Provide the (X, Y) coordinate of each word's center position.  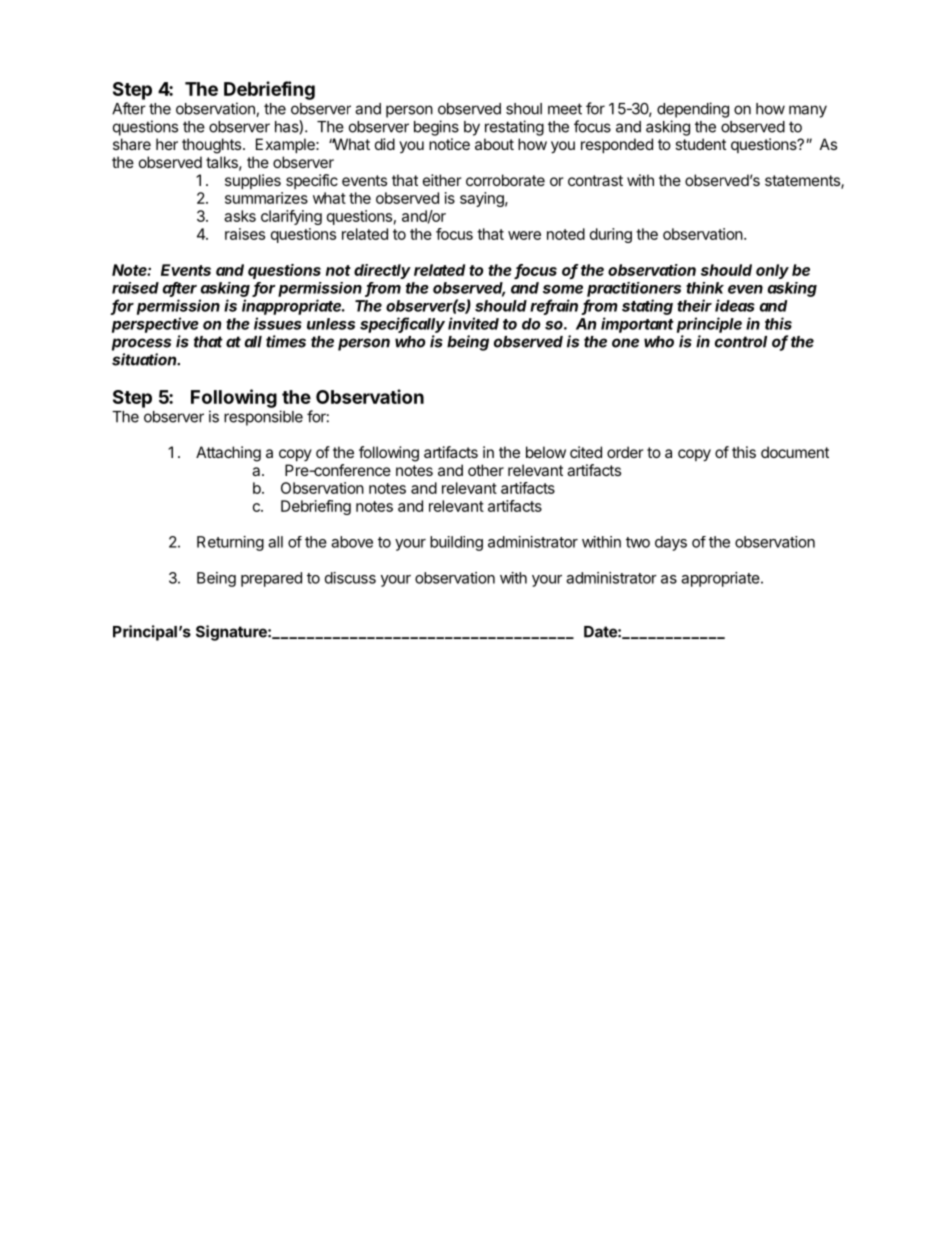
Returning (230, 543)
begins (436, 128)
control (741, 342)
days (671, 543)
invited (473, 323)
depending (693, 110)
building (456, 543)
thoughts (213, 146)
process (141, 344)
